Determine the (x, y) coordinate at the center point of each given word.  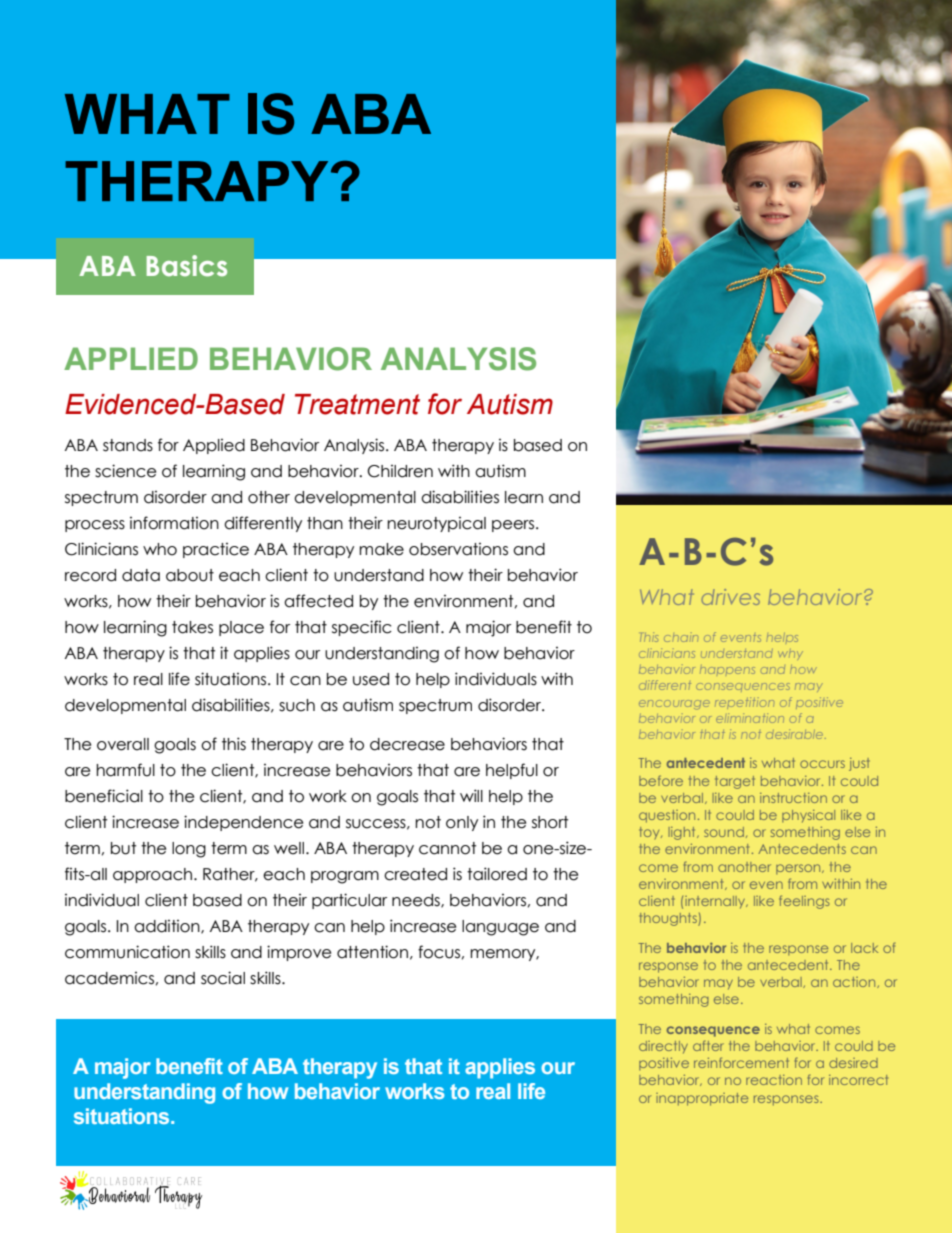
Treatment (357, 404)
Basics (186, 266)
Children (400, 471)
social (223, 978)
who (160, 549)
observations (458, 549)
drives (731, 597)
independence (243, 823)
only (462, 823)
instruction (793, 798)
